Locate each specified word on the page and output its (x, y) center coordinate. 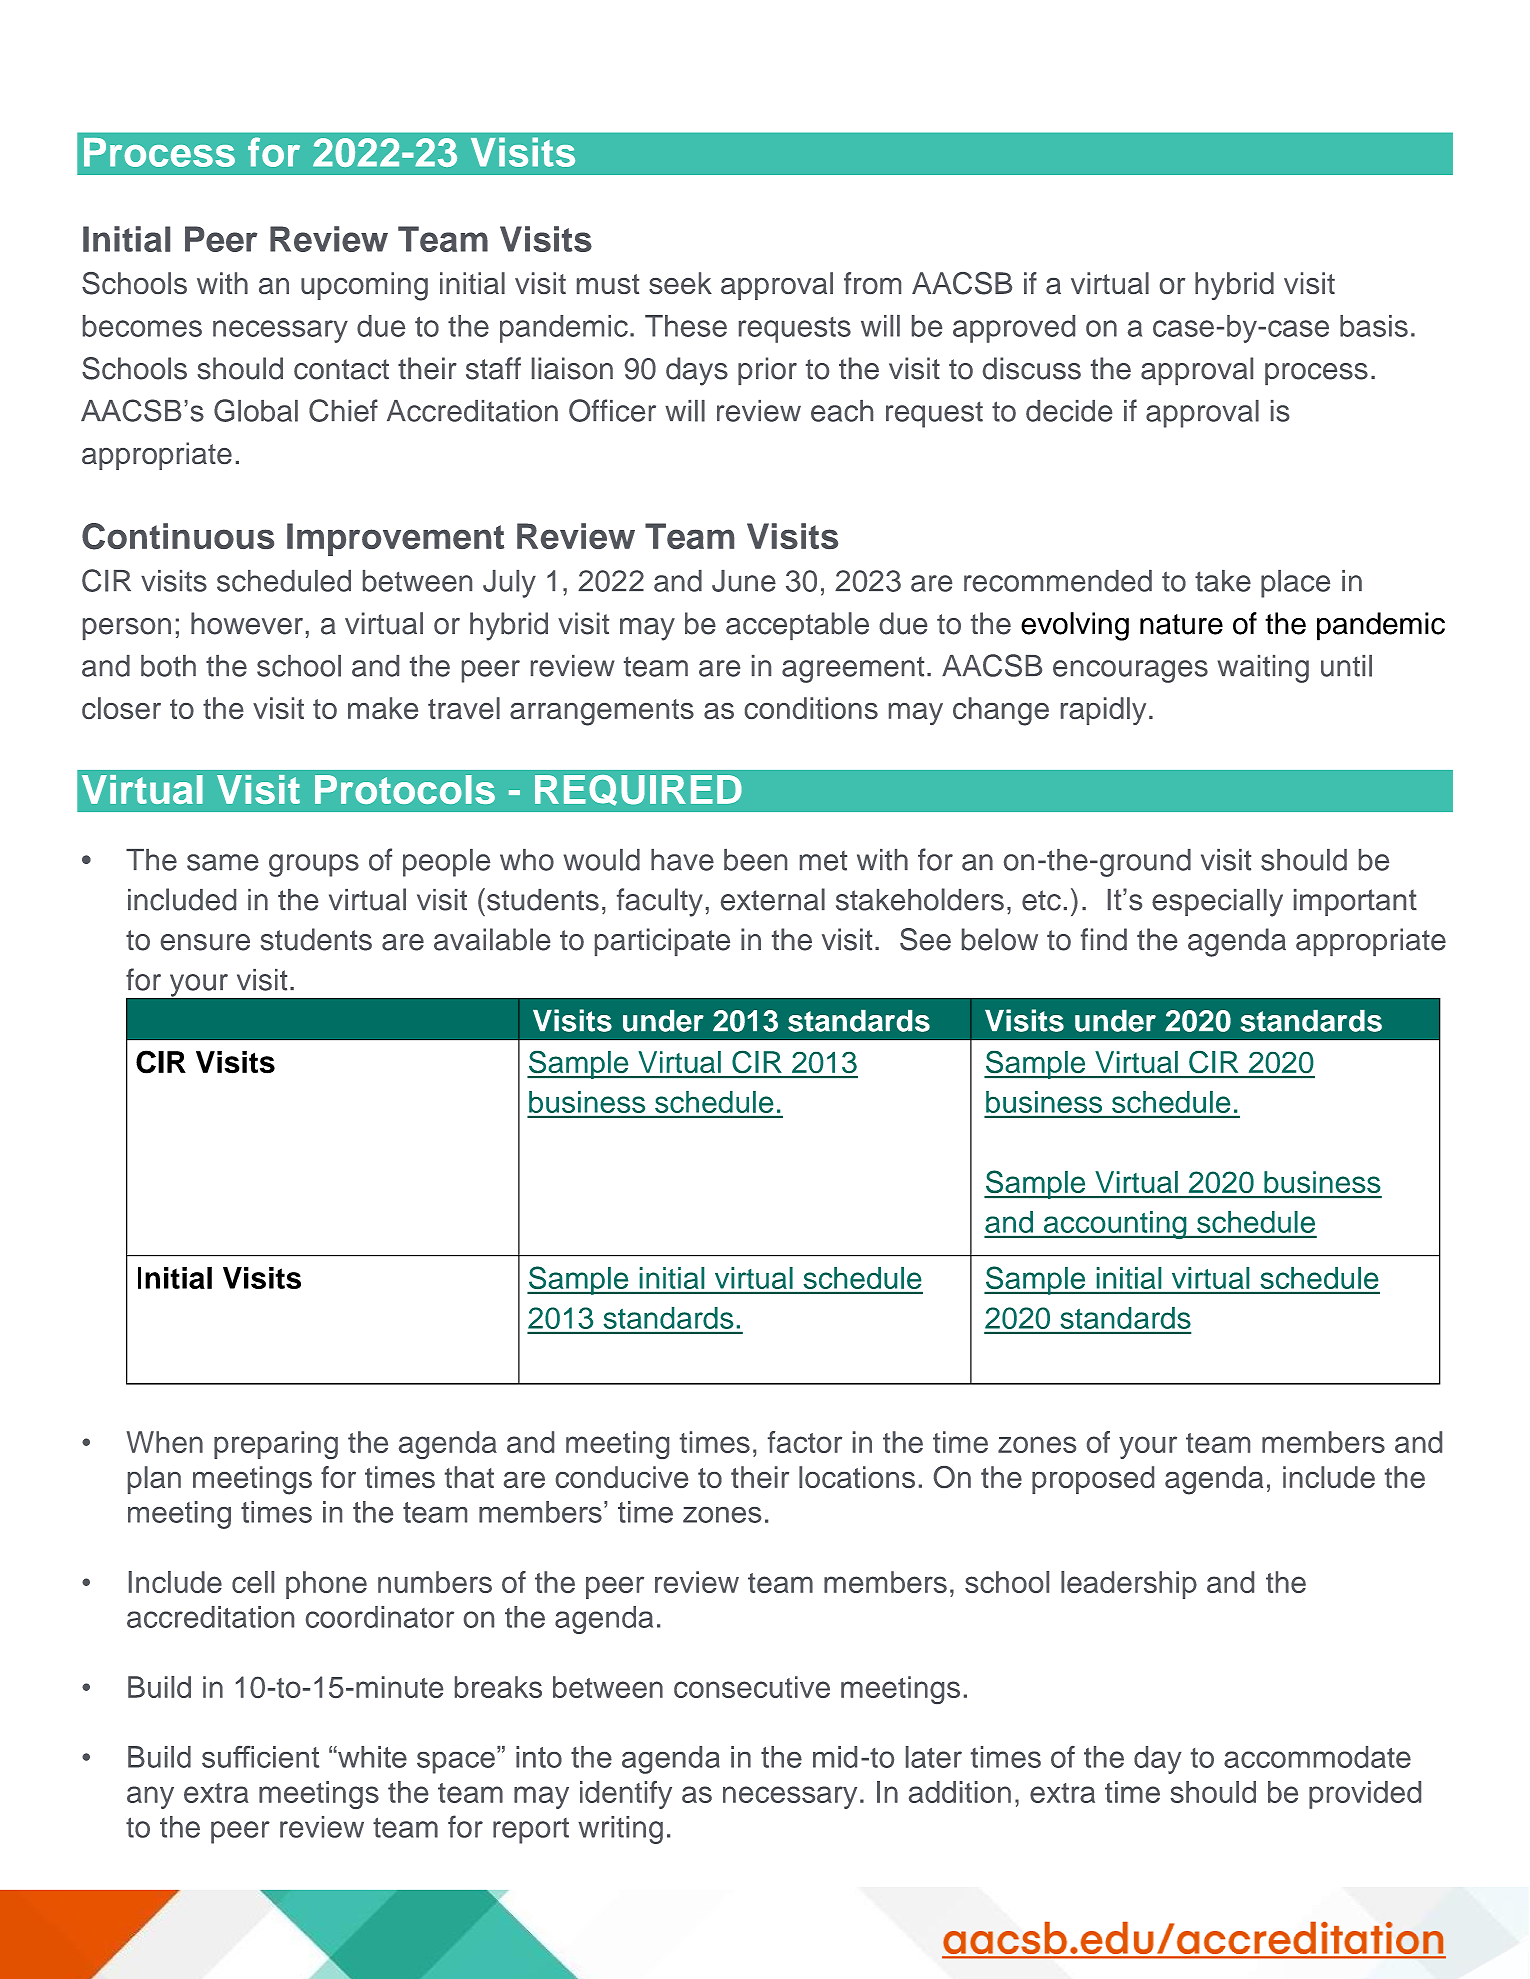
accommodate (1317, 1757)
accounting (1115, 1225)
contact (341, 369)
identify (626, 1795)
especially (1217, 903)
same (223, 862)
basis (1374, 326)
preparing (276, 1445)
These (686, 326)
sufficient (260, 1757)
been (755, 860)
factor (805, 1442)
